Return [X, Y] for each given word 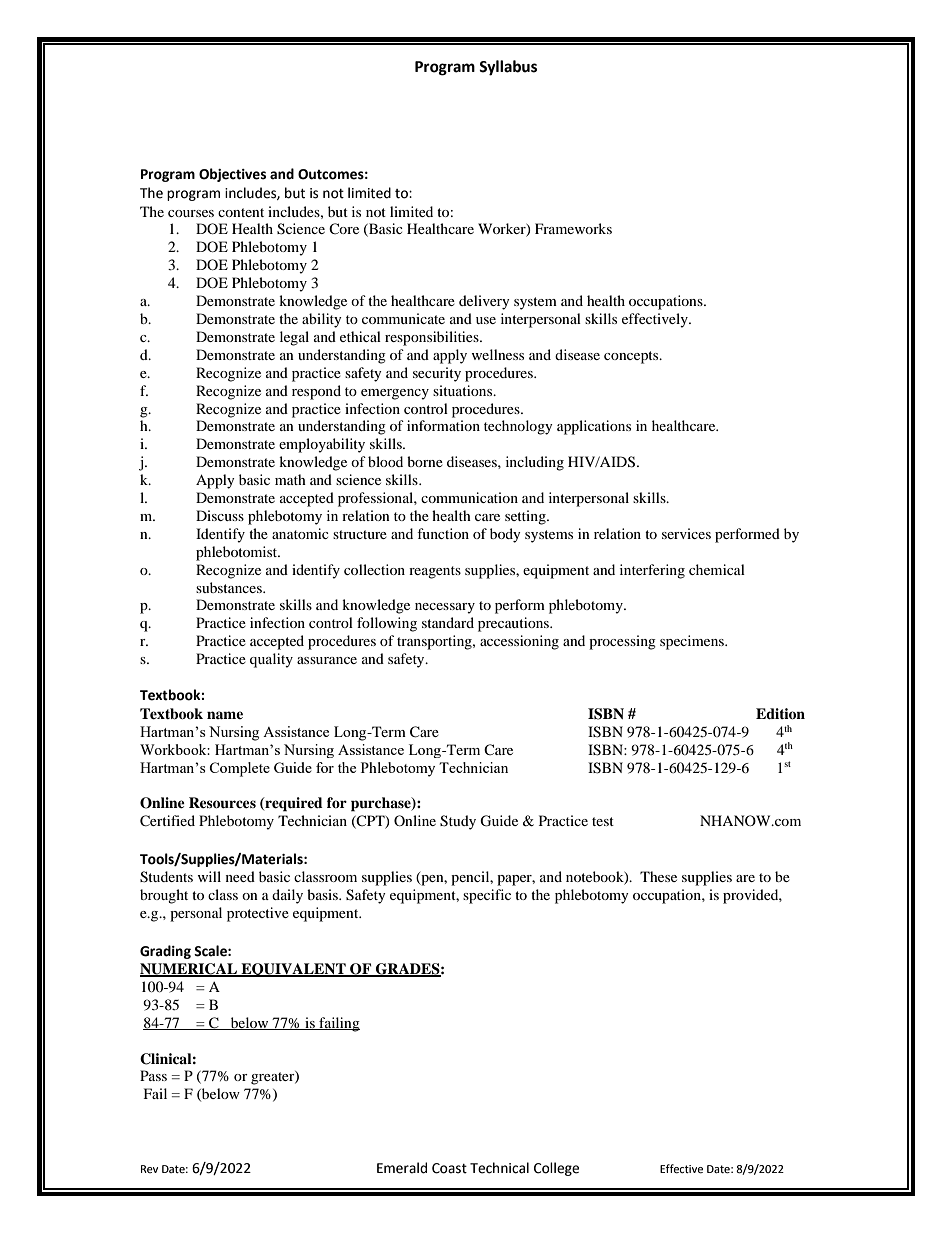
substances [230, 587]
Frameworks [573, 228]
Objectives [232, 175]
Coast [449, 1168]
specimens [693, 642]
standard [448, 622]
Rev [149, 1169]
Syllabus [508, 68]
